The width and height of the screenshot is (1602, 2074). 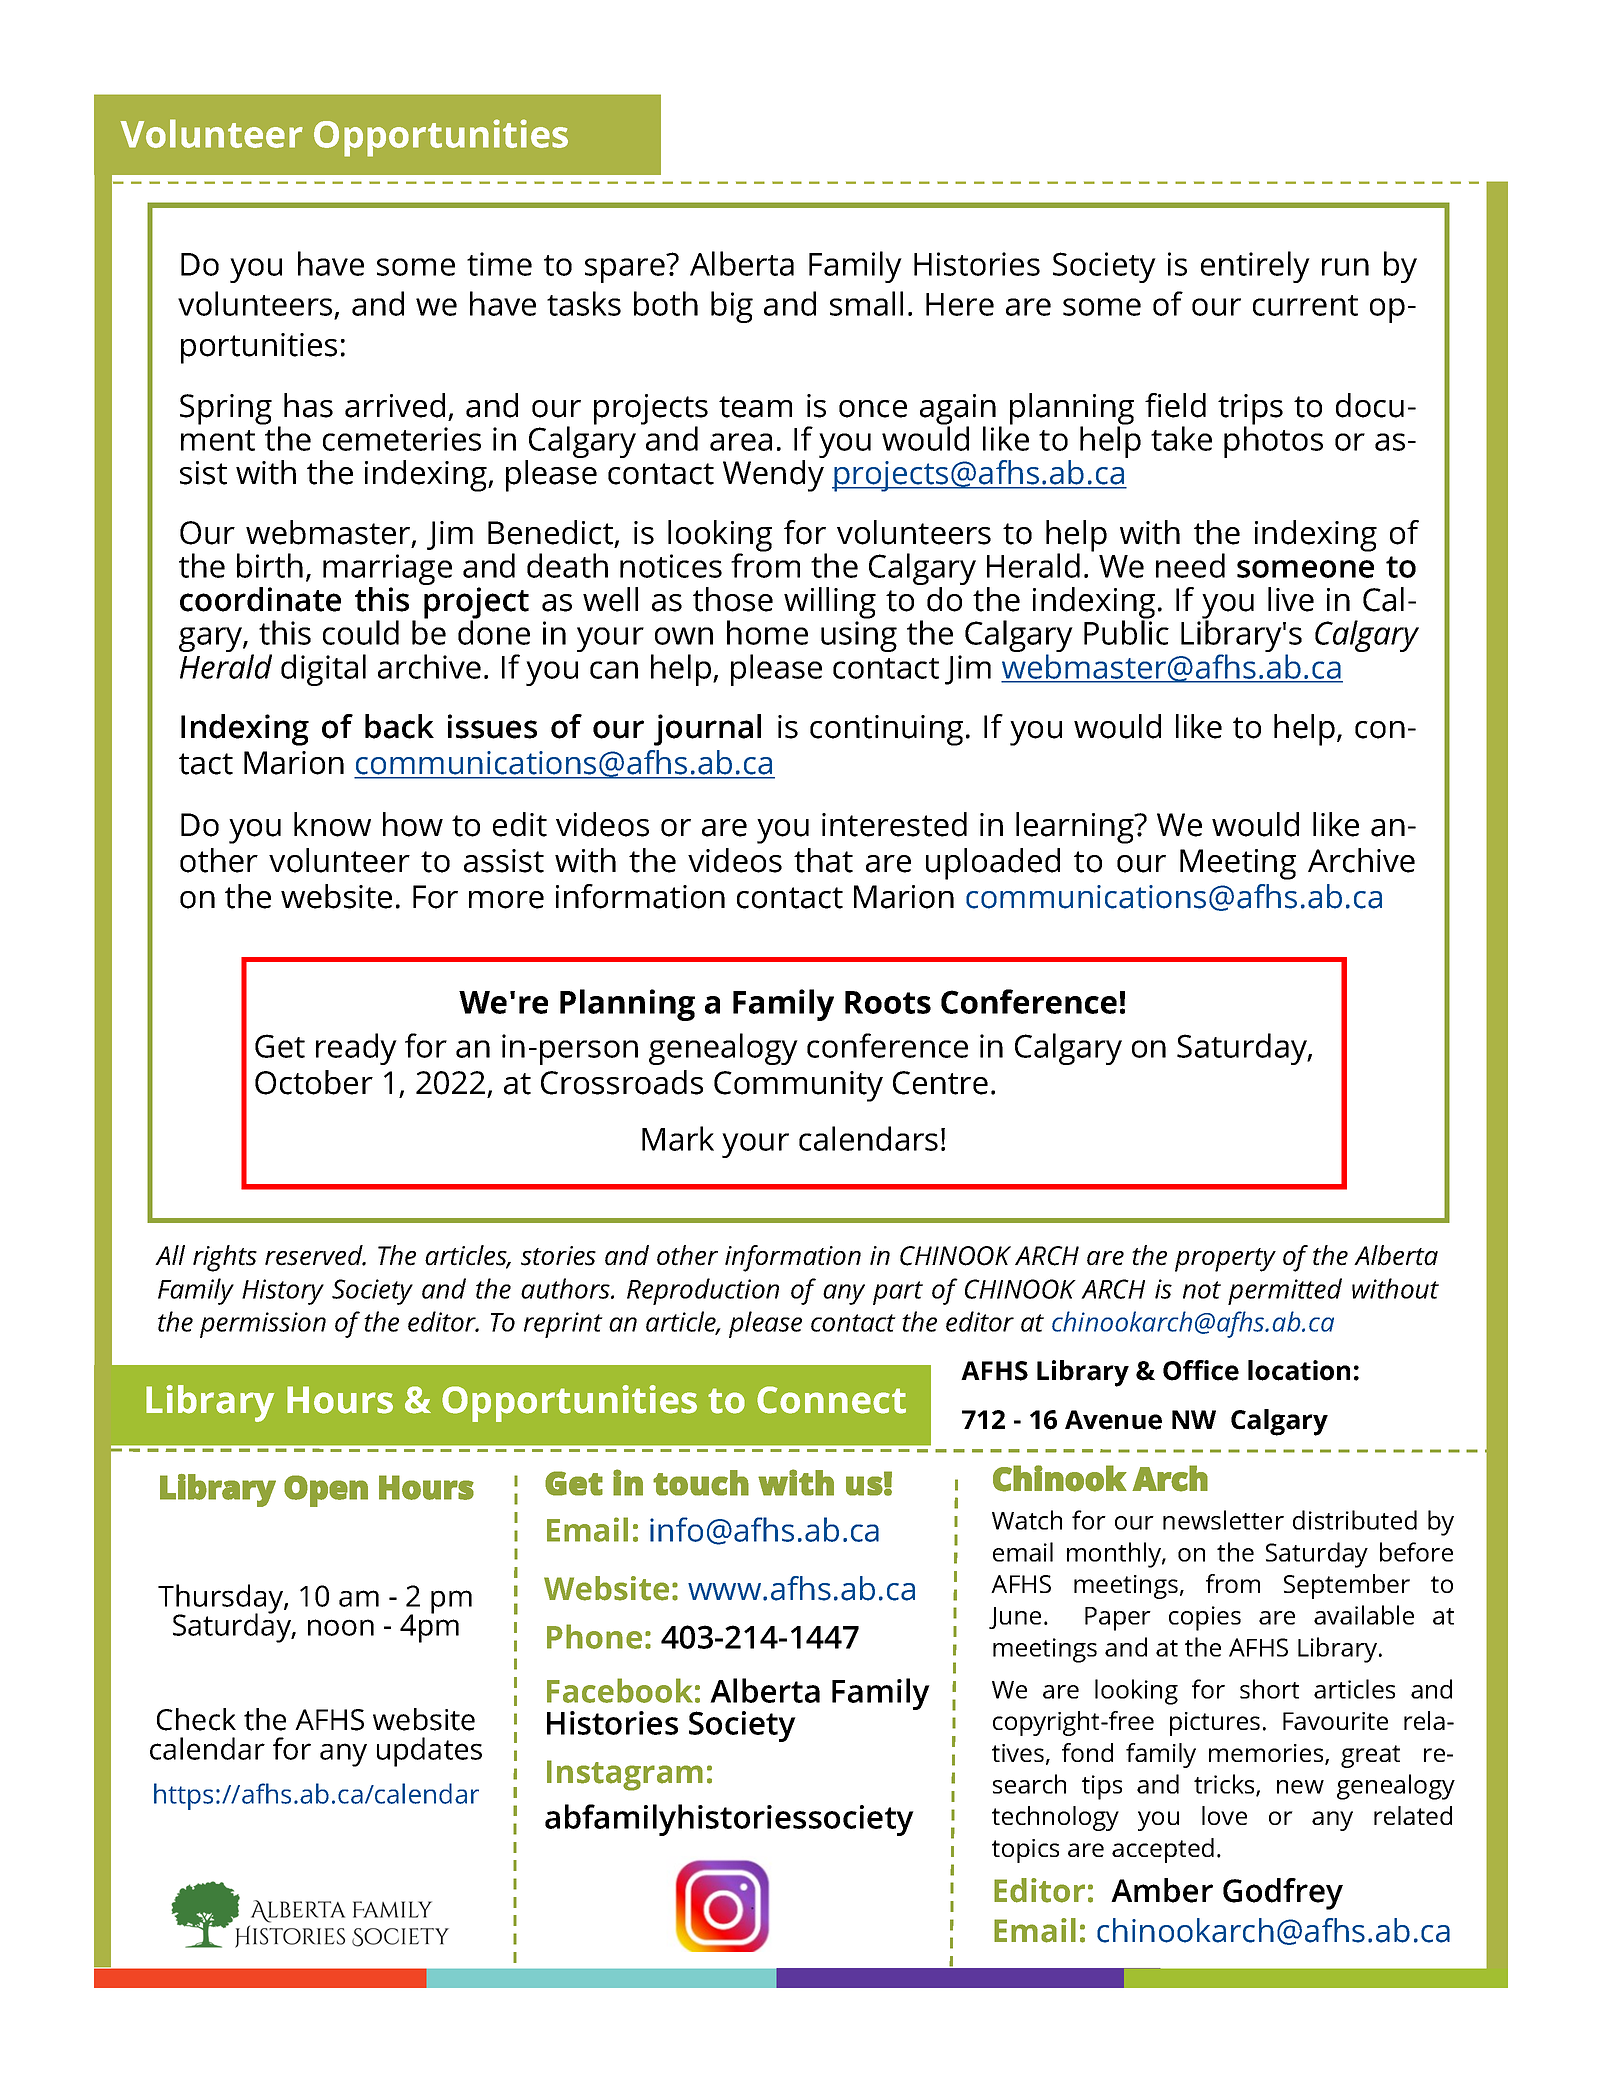 What do you see at coordinates (1224, 1815) in the screenshot?
I see `love` at bounding box center [1224, 1815].
